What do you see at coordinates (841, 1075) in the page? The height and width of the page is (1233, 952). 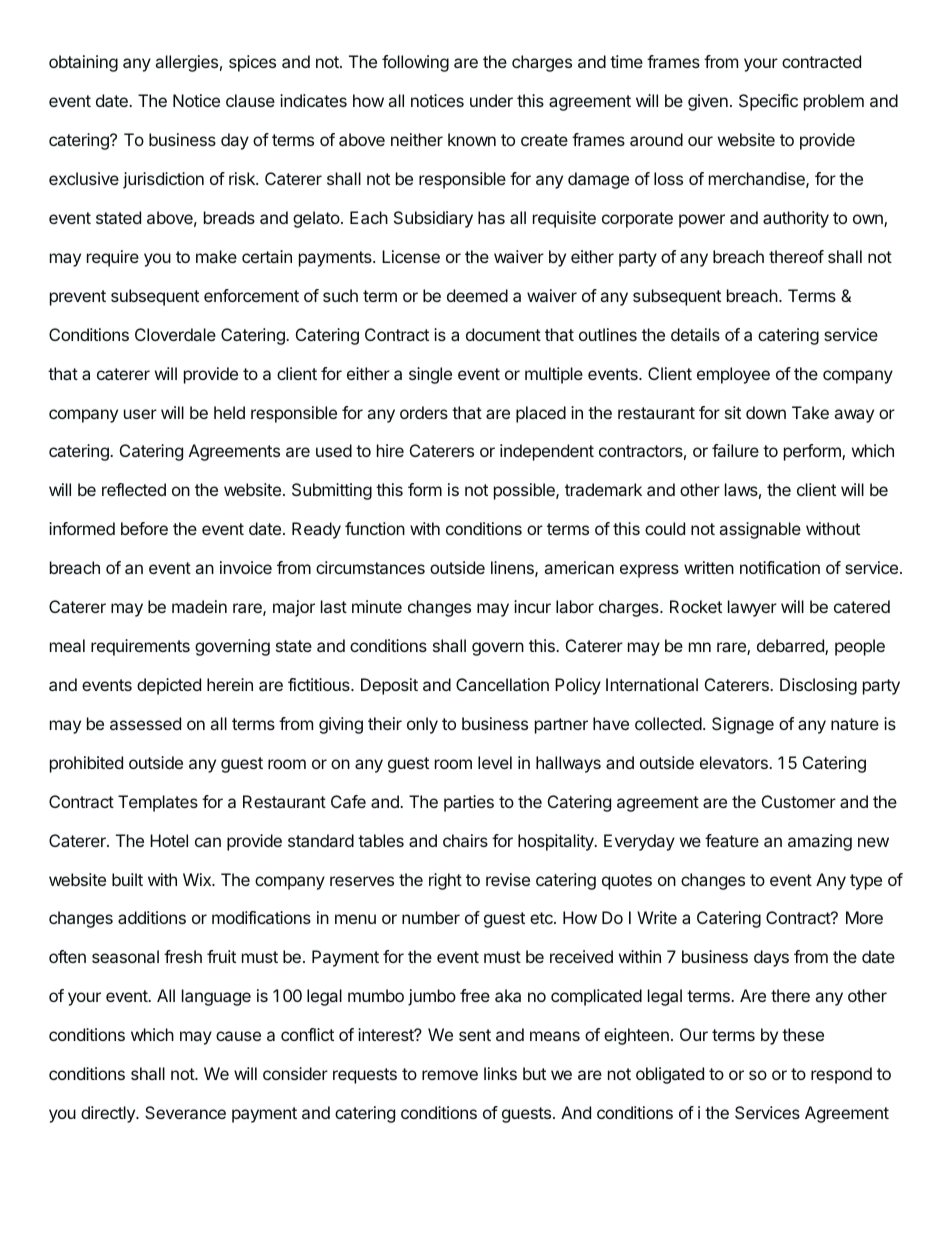 I see `respond` at bounding box center [841, 1075].
